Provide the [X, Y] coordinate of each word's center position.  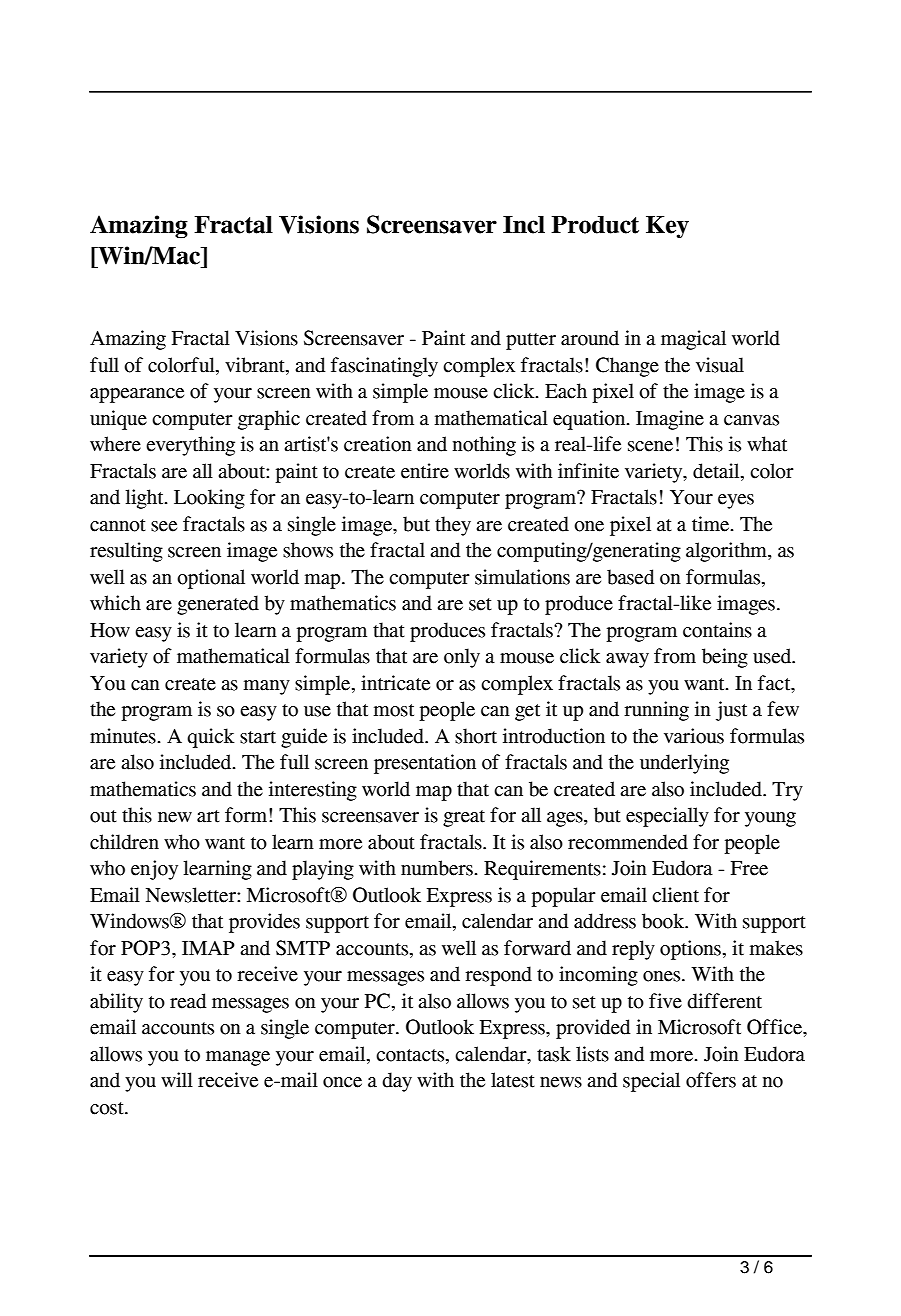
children [124, 842]
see [164, 526]
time [712, 524]
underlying [684, 764]
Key [667, 227]
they [453, 526]
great [464, 818]
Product [595, 225]
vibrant [256, 365]
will [177, 1079]
